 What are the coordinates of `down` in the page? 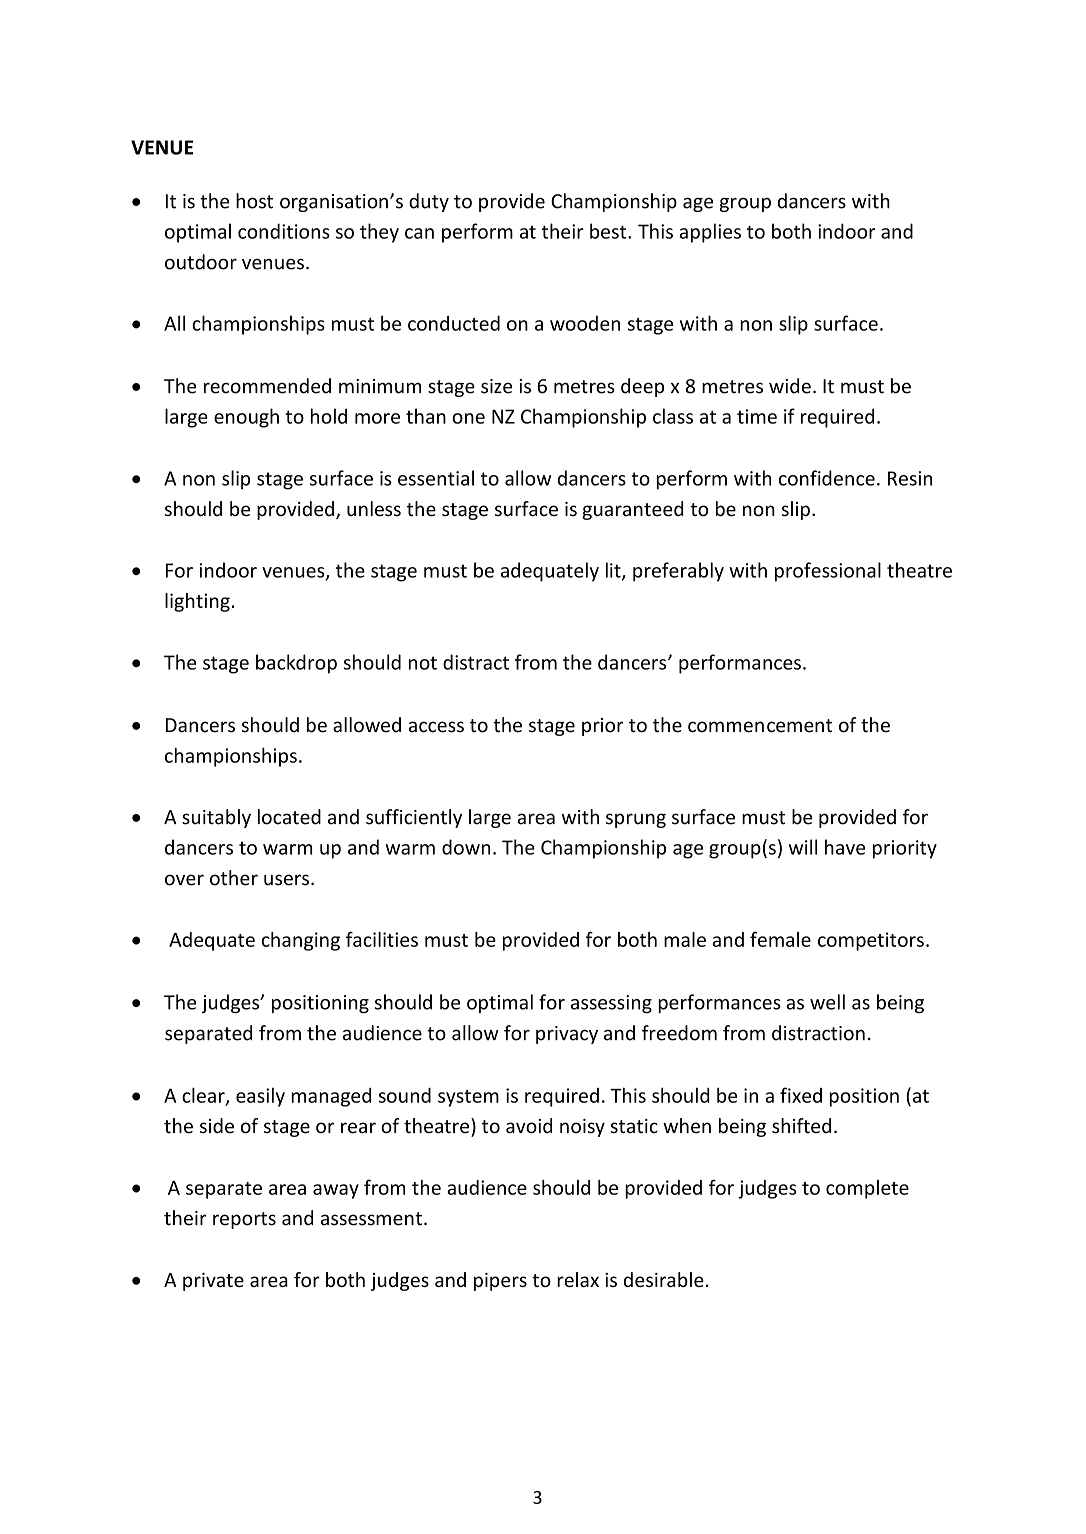 It's located at (466, 847).
